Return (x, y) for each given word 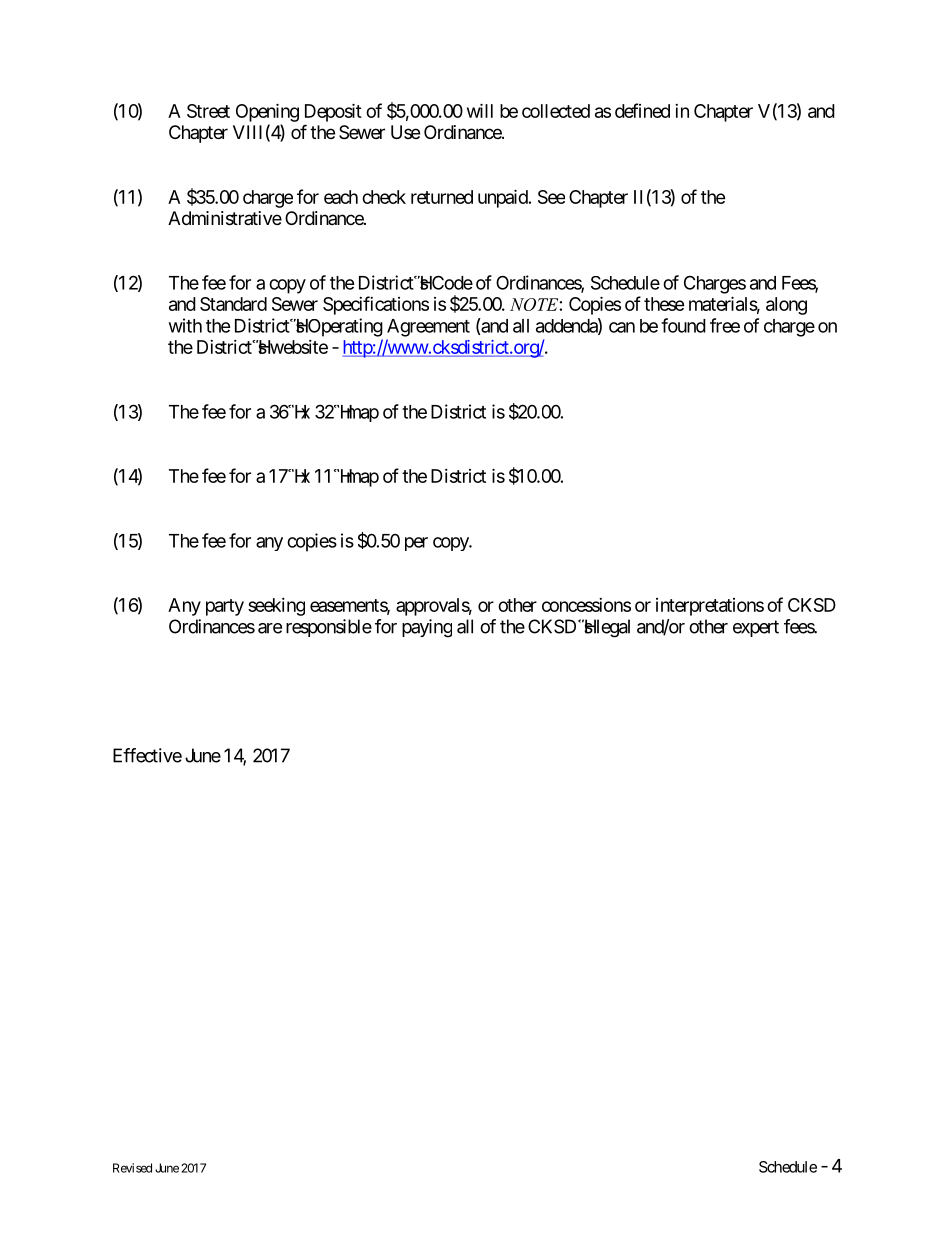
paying (427, 628)
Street (208, 111)
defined (642, 110)
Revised (132, 1168)
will (480, 110)
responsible (329, 628)
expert (756, 628)
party (225, 607)
